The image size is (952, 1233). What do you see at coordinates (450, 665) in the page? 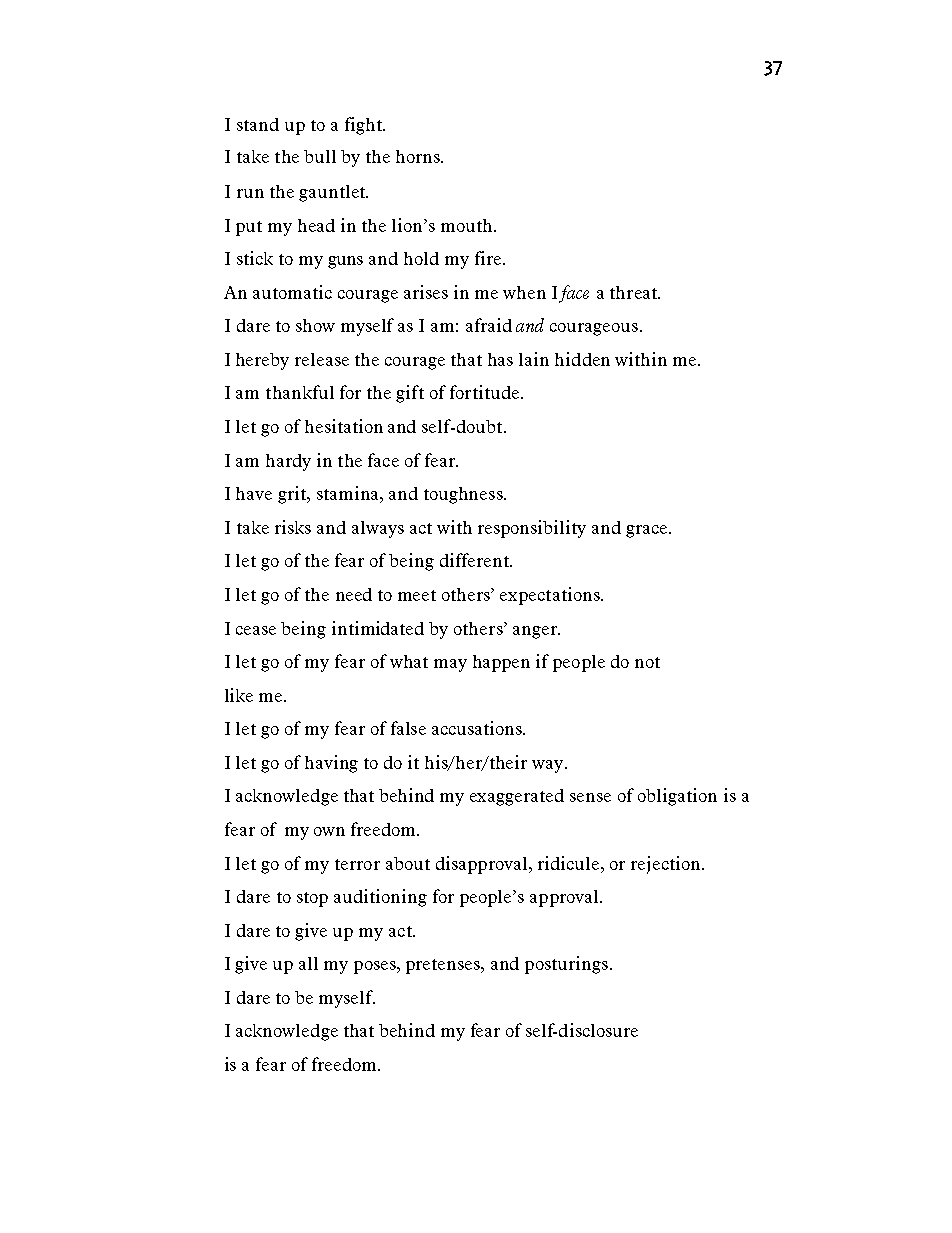
I see `may` at bounding box center [450, 665].
